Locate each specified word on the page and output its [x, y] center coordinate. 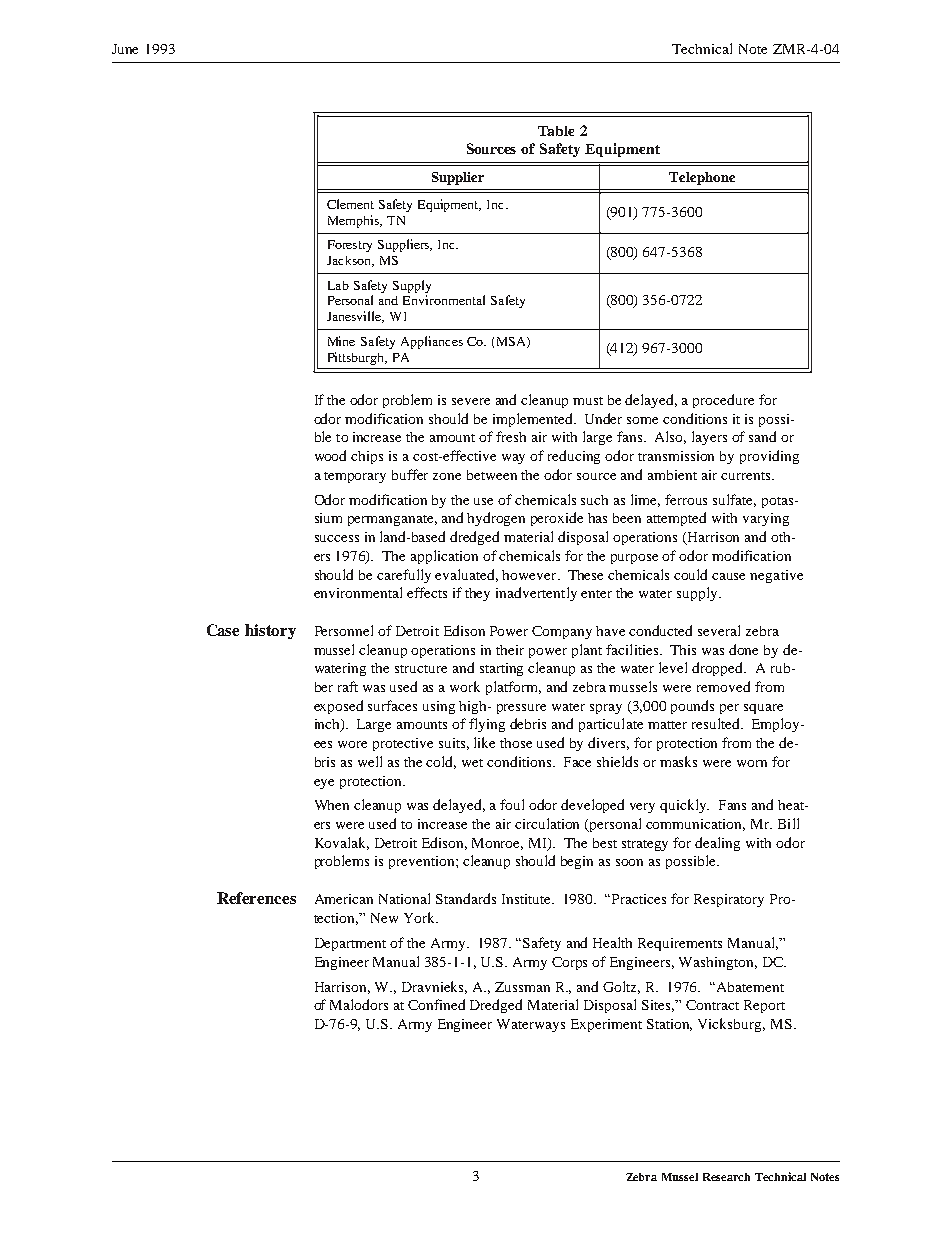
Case [223, 630]
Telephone [702, 178]
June [125, 49]
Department [350, 944]
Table [556, 131]
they [477, 594]
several [719, 630]
